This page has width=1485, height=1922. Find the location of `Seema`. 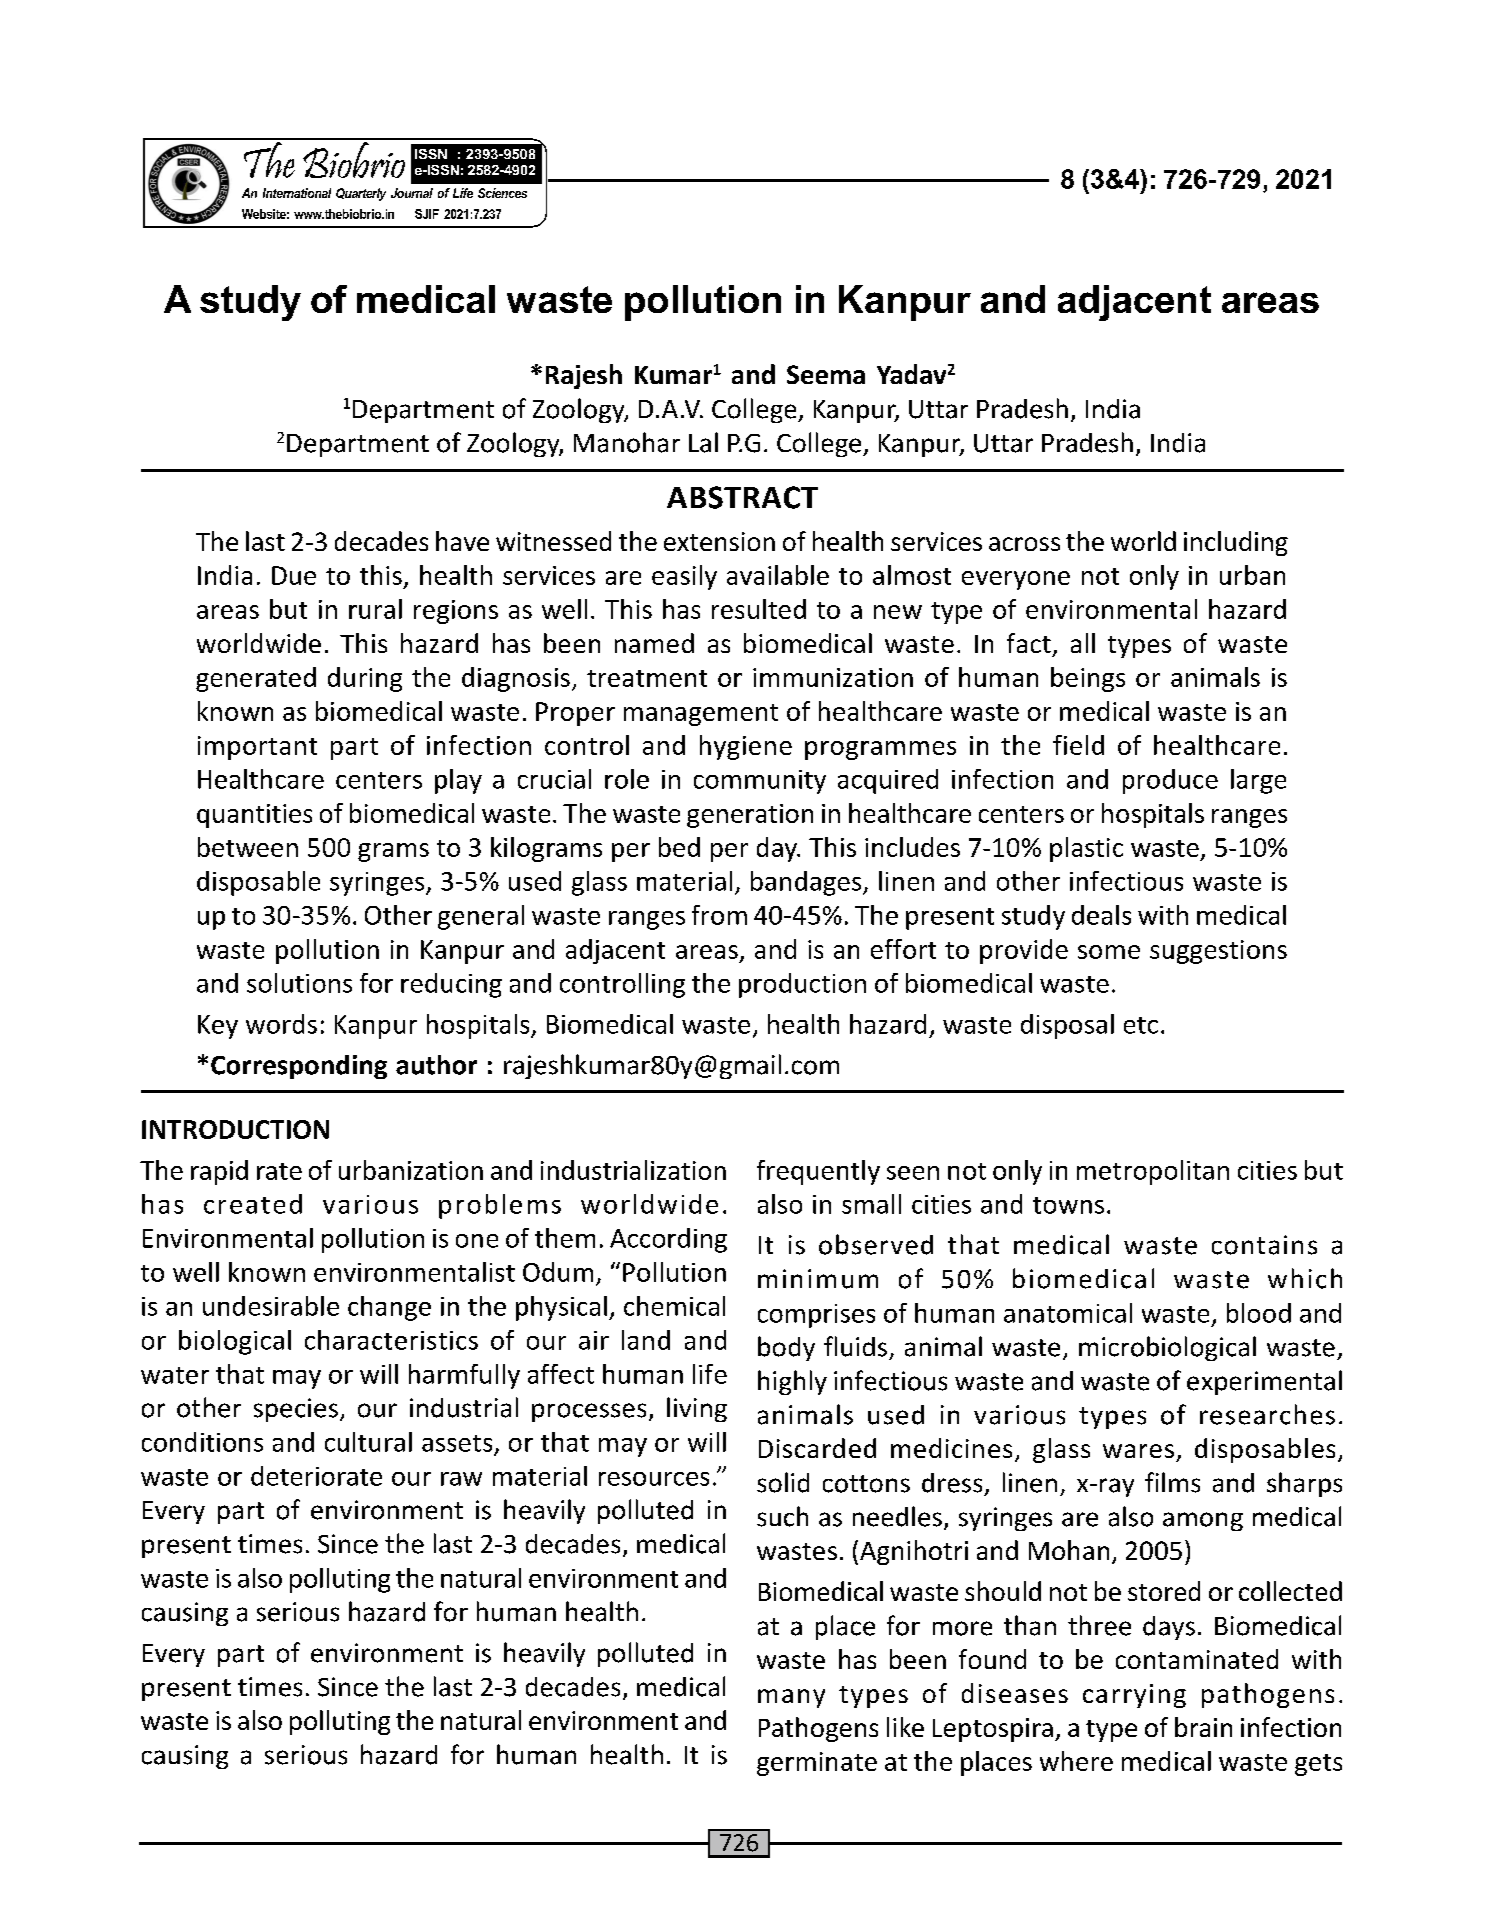

Seema is located at coordinates (826, 374).
